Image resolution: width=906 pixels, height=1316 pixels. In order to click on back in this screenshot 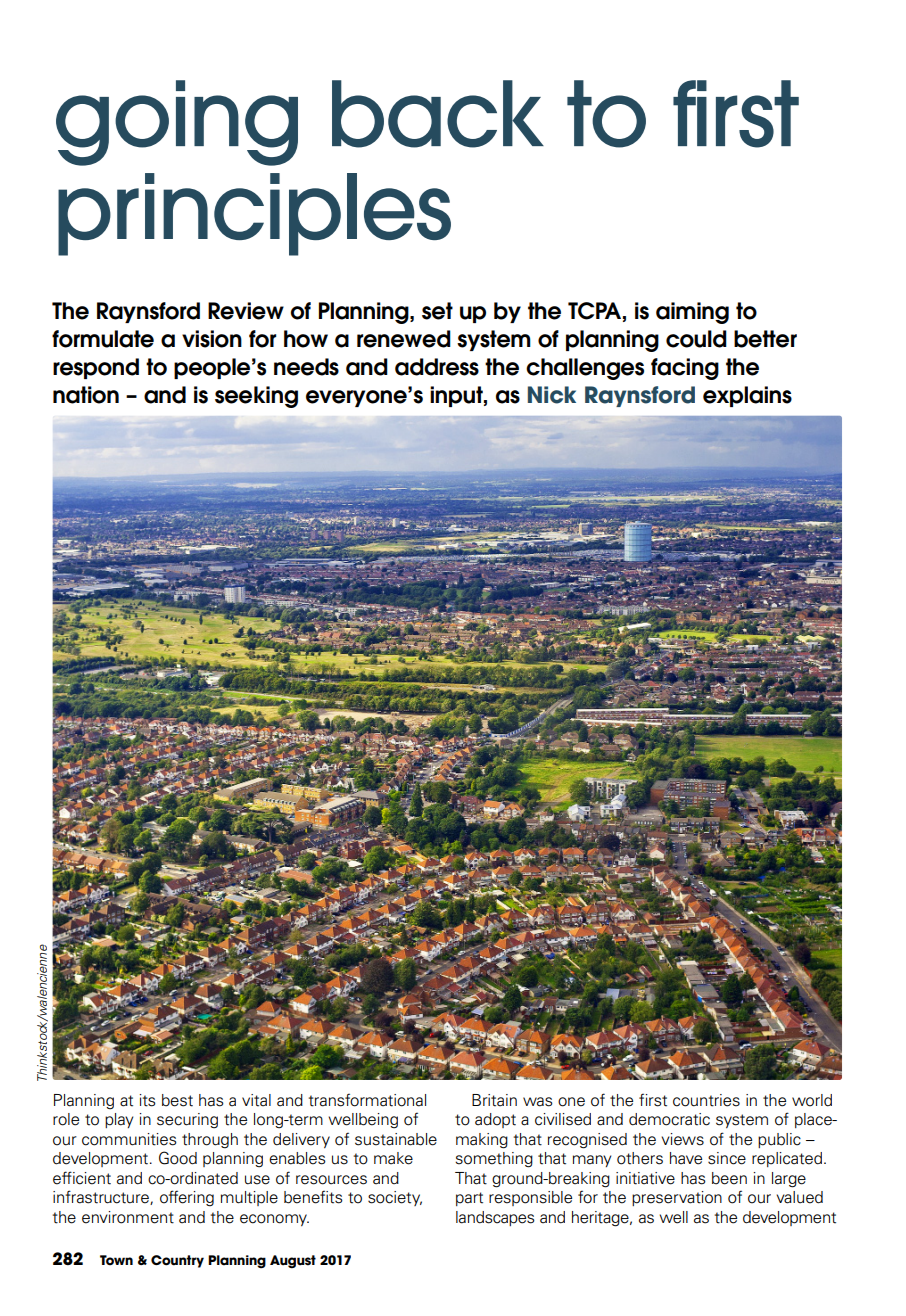, I will do `click(438, 114)`.
